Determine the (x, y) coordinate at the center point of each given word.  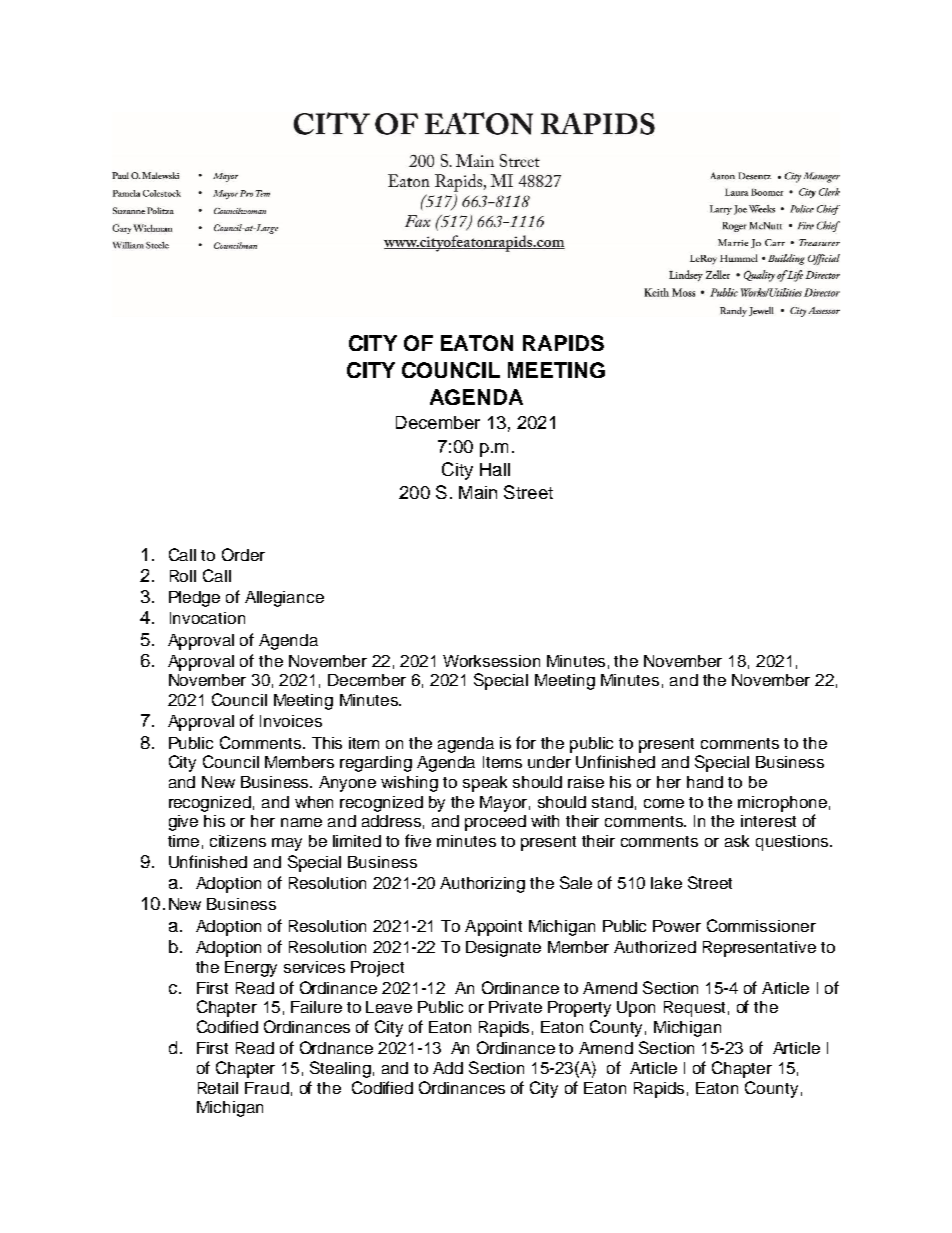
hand (705, 782)
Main (478, 492)
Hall (495, 469)
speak (485, 784)
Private (515, 1007)
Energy (251, 969)
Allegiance (284, 599)
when (314, 802)
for (526, 742)
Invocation (207, 618)
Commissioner (761, 925)
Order (243, 554)
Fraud (267, 1088)
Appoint (493, 928)
